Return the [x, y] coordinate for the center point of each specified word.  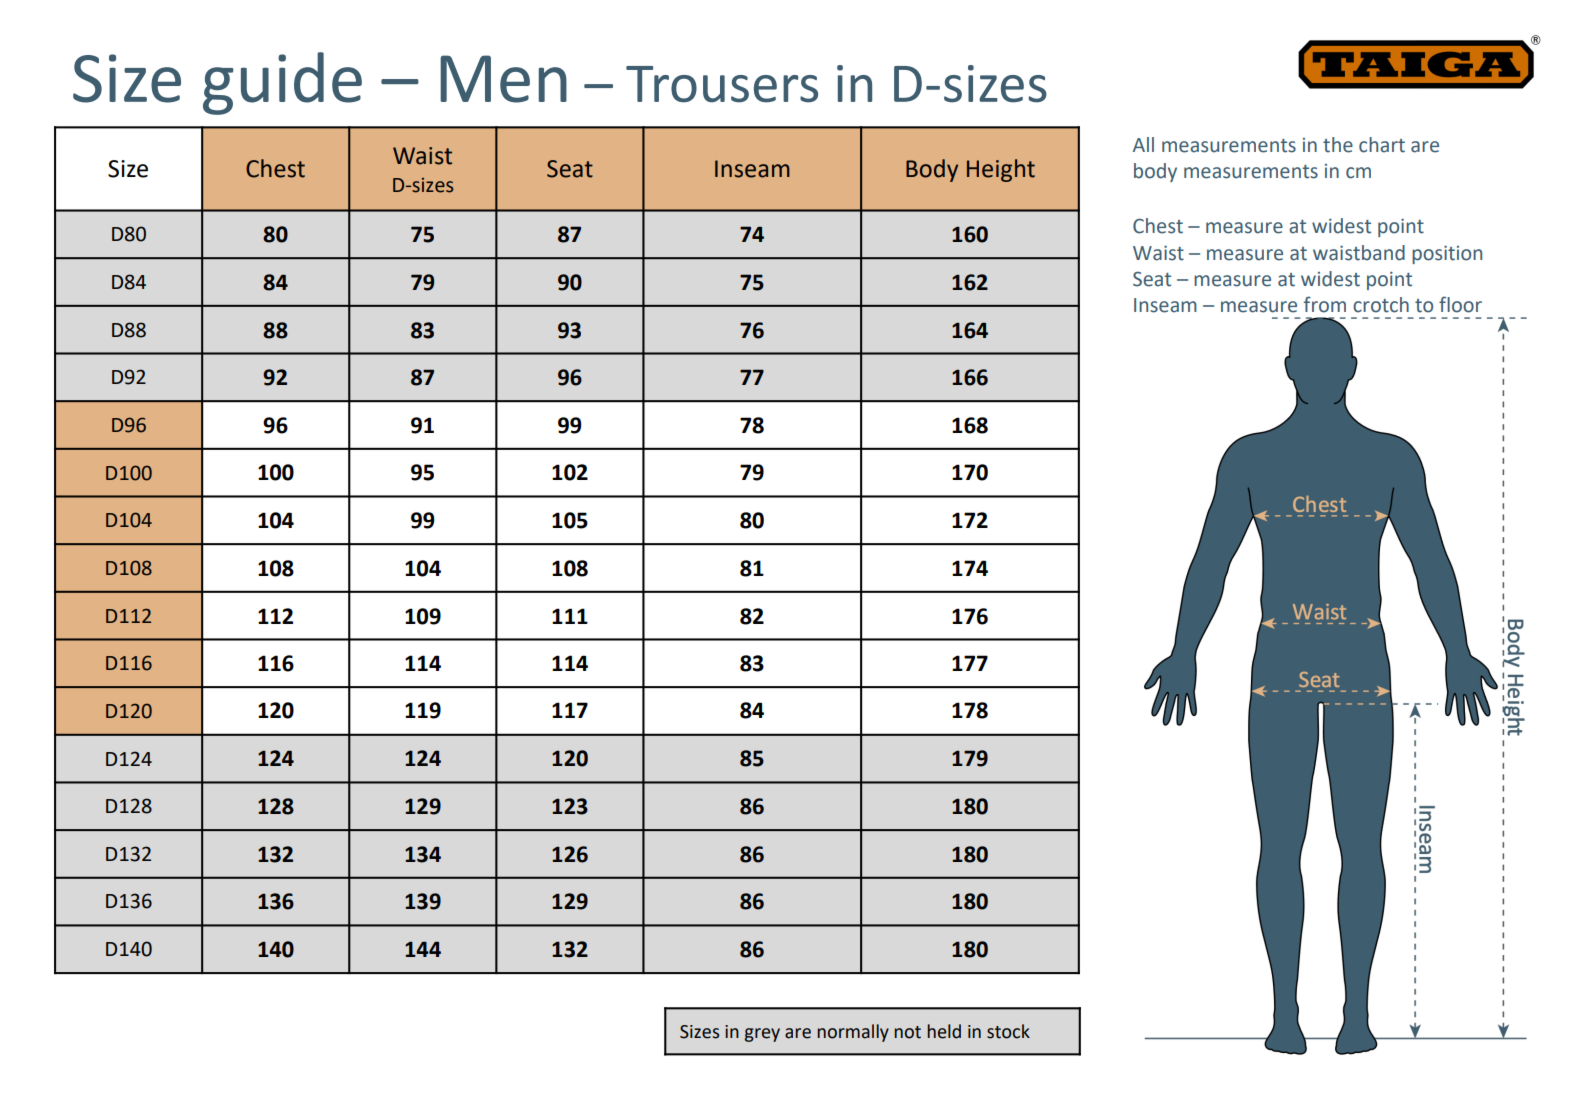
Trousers [722, 84]
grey [762, 1035]
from [1325, 304]
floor [1460, 304]
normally [853, 1033]
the [1338, 145]
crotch [1381, 305]
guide [282, 83]
